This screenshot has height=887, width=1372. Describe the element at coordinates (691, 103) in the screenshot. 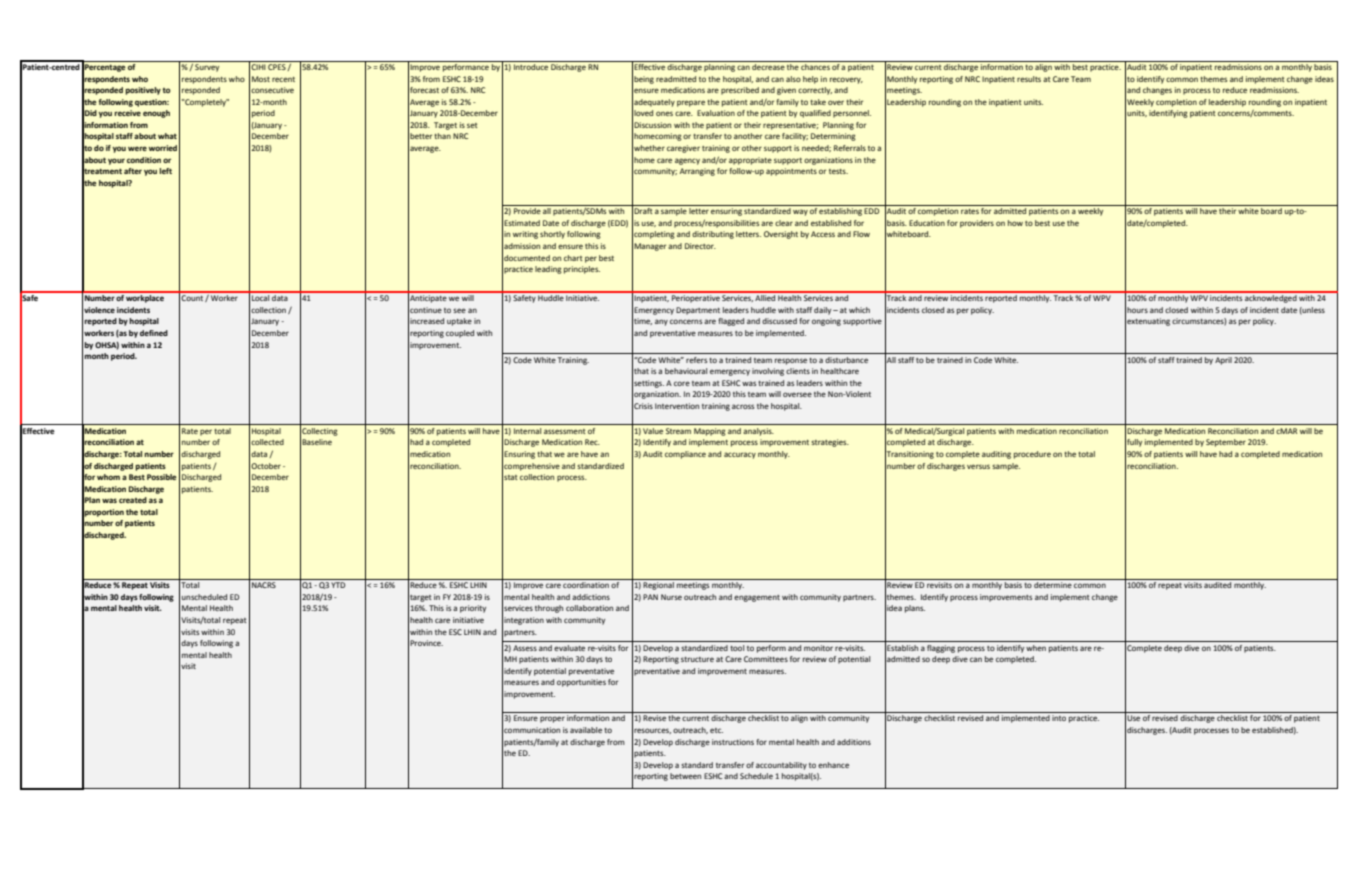

I see `prepare` at that location.
